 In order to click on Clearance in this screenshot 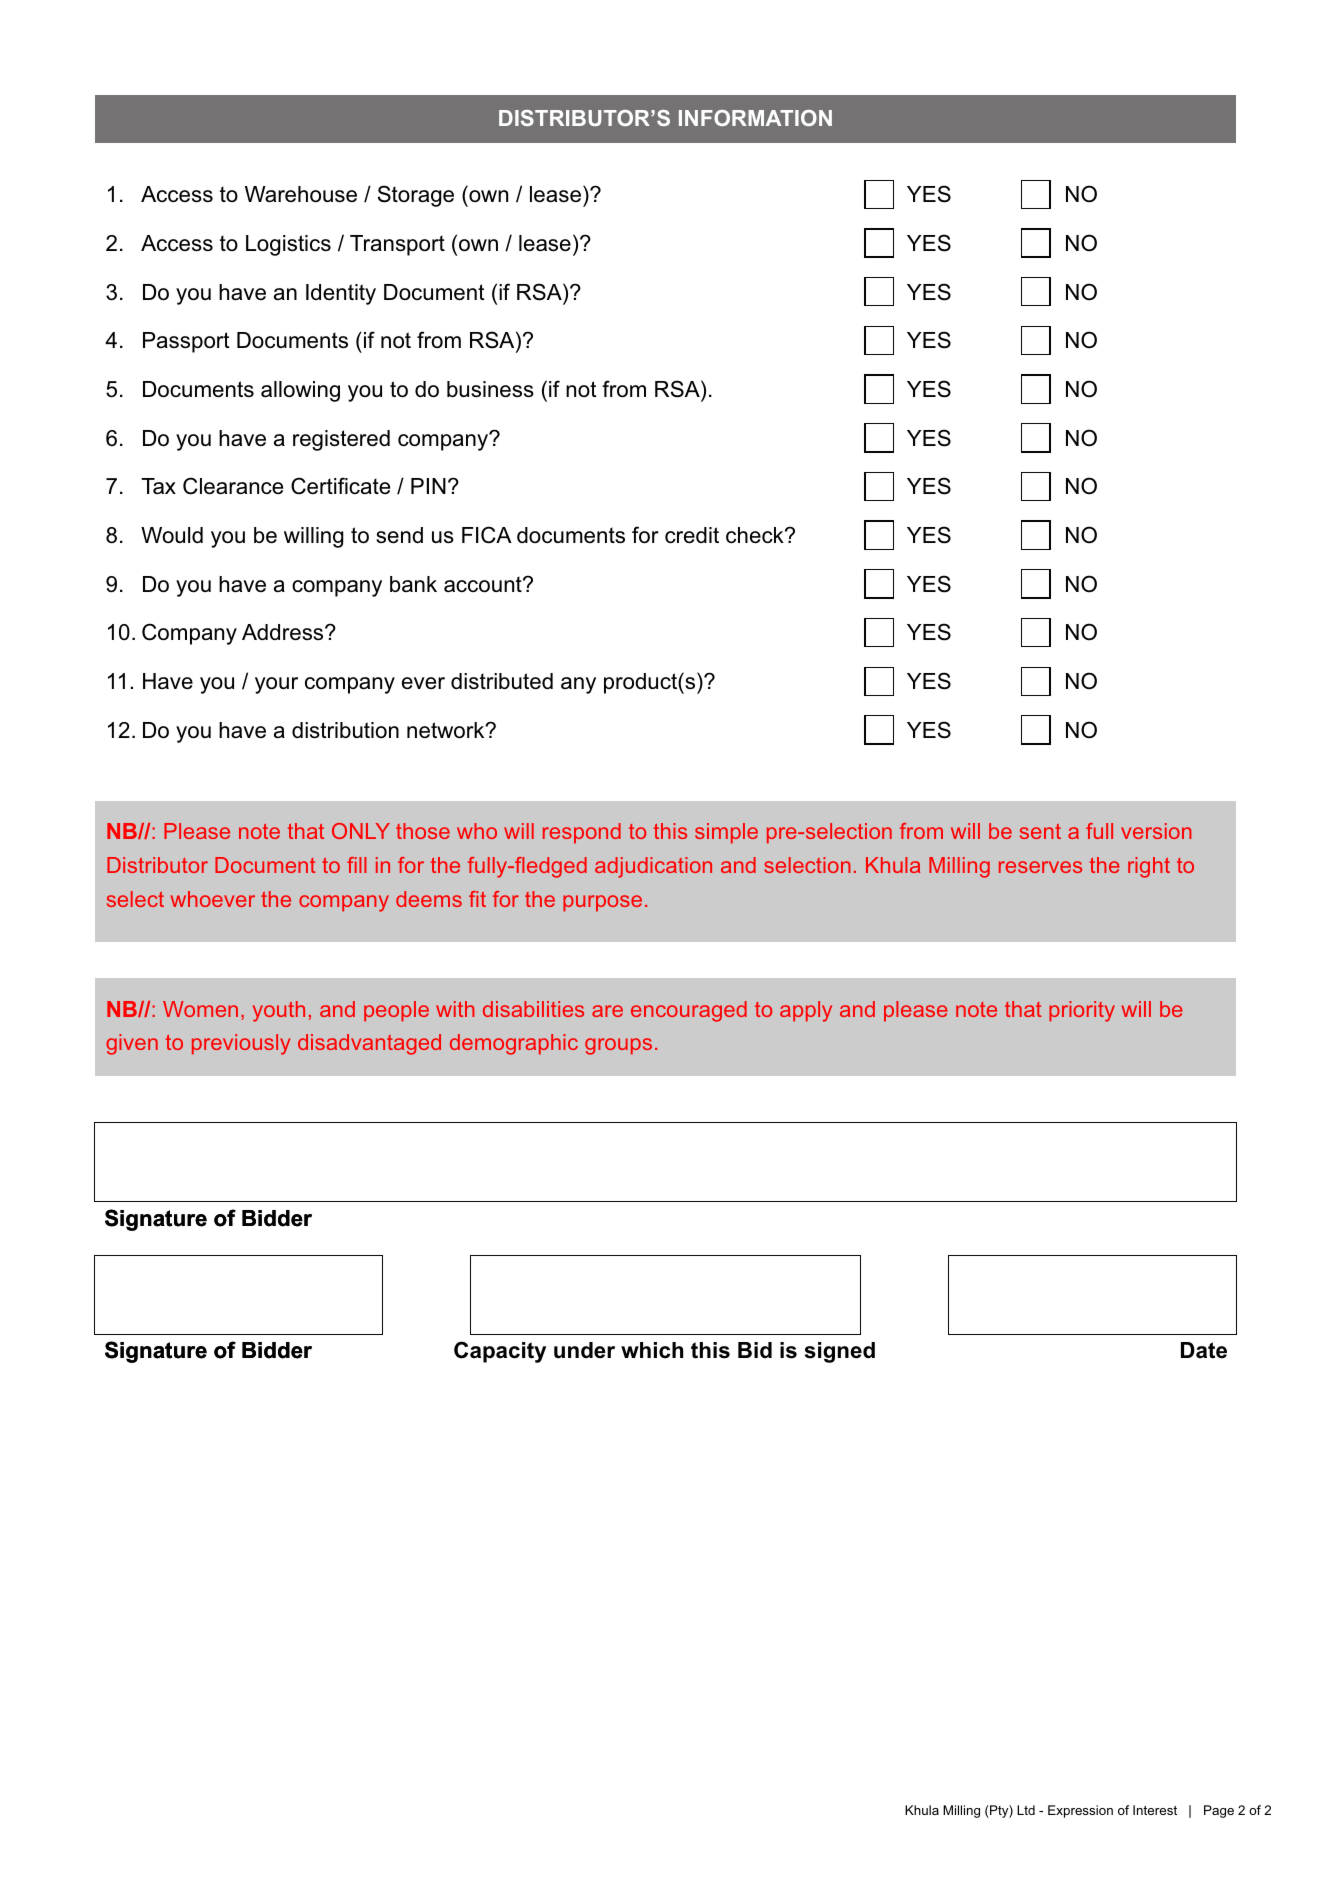, I will do `click(233, 486)`.
